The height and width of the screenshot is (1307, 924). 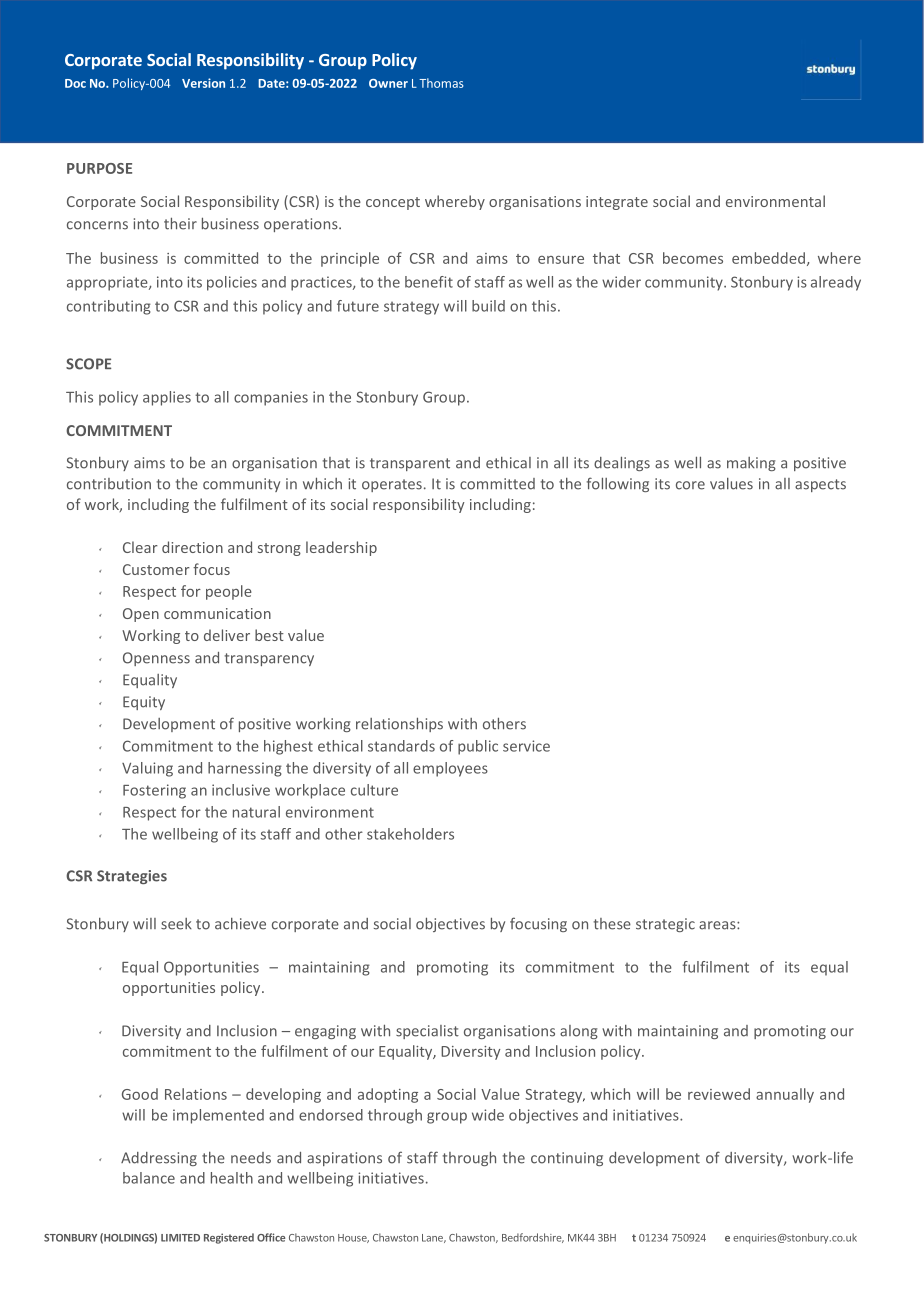 I want to click on Thomas, so click(x=441, y=83).
